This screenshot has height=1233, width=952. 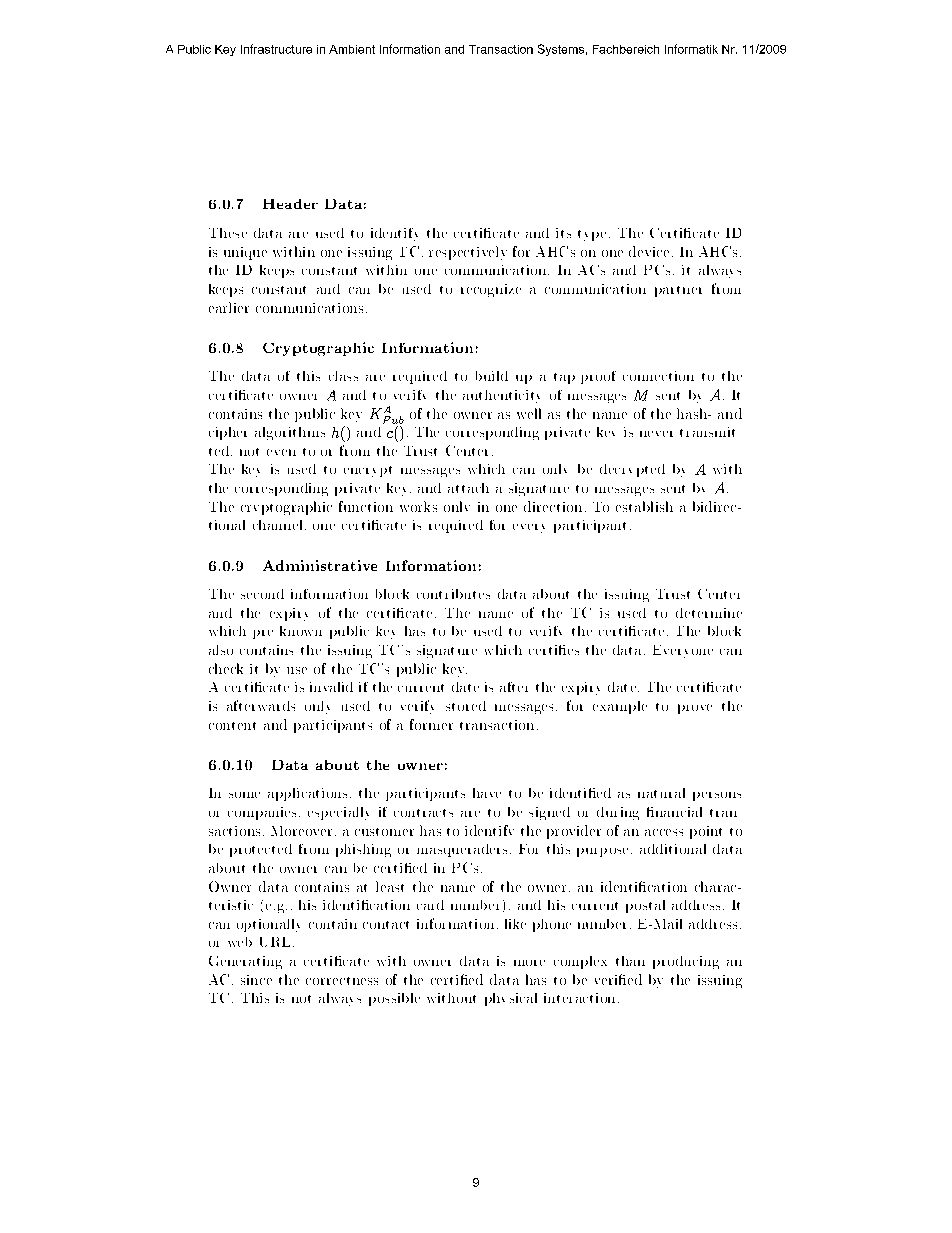 What do you see at coordinates (276, 49) in the screenshot?
I see `Infrastructure` at bounding box center [276, 49].
